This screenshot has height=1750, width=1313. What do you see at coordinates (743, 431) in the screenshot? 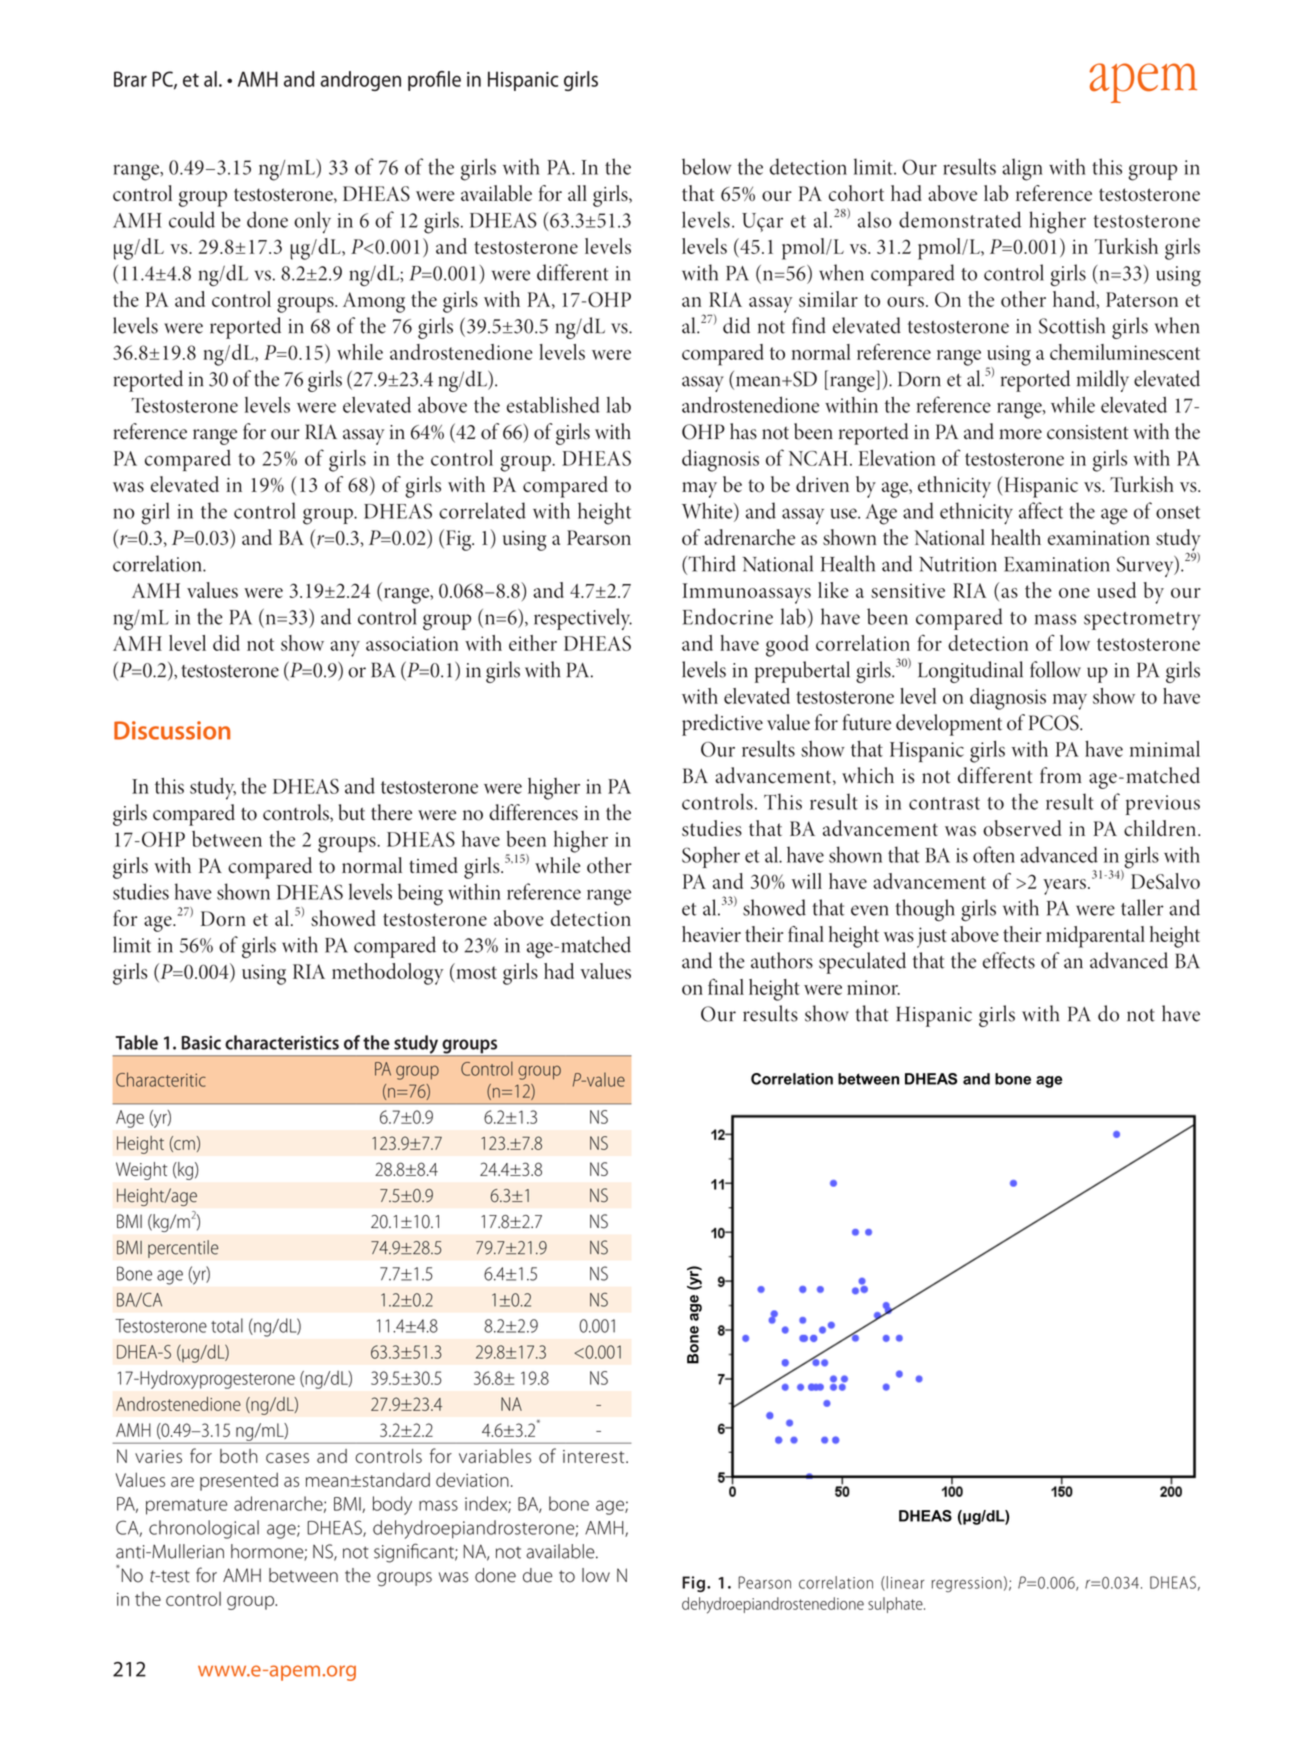
I see `has` at bounding box center [743, 431].
